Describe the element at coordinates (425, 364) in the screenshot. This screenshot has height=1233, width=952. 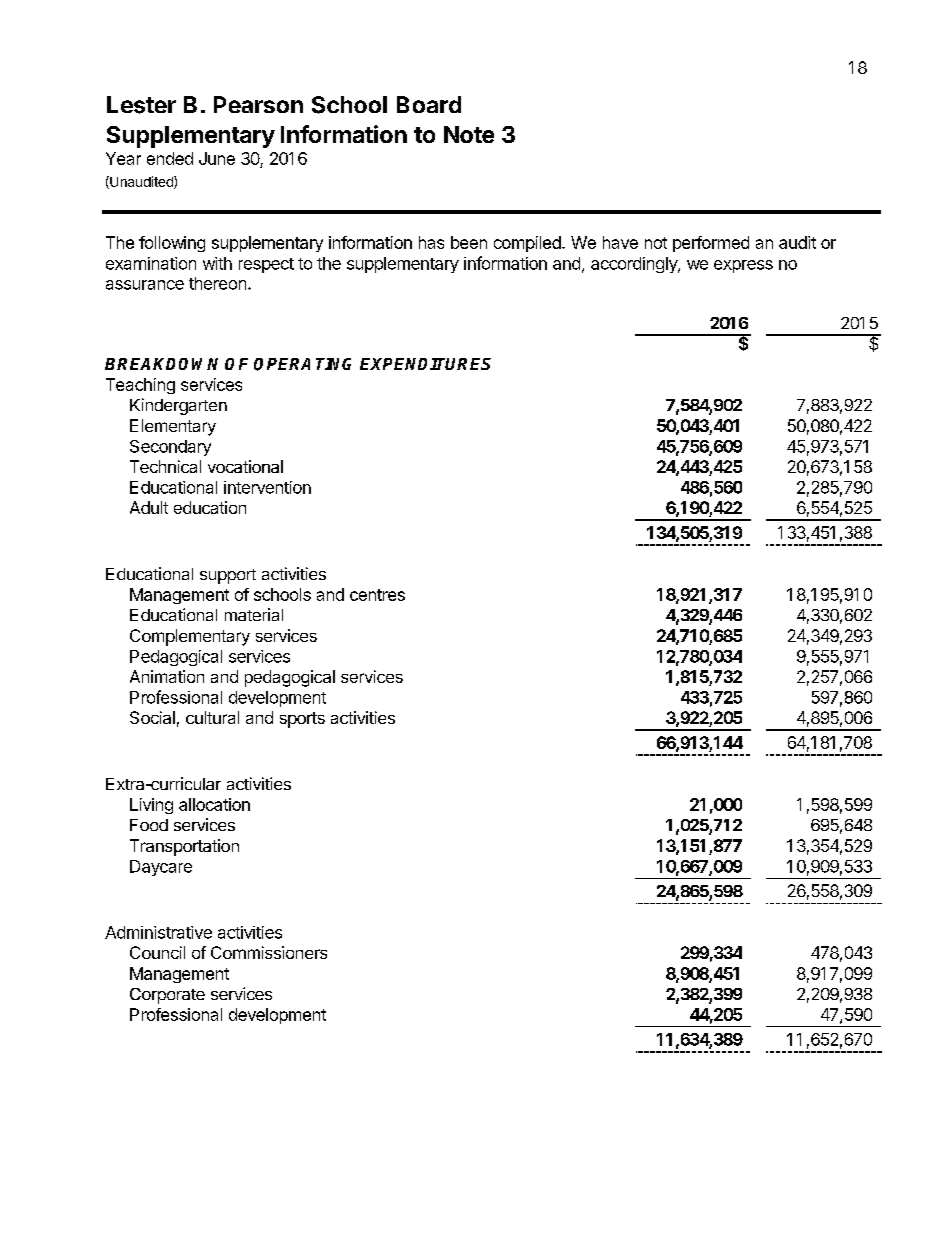
I see `EXPENDITURES` at that location.
